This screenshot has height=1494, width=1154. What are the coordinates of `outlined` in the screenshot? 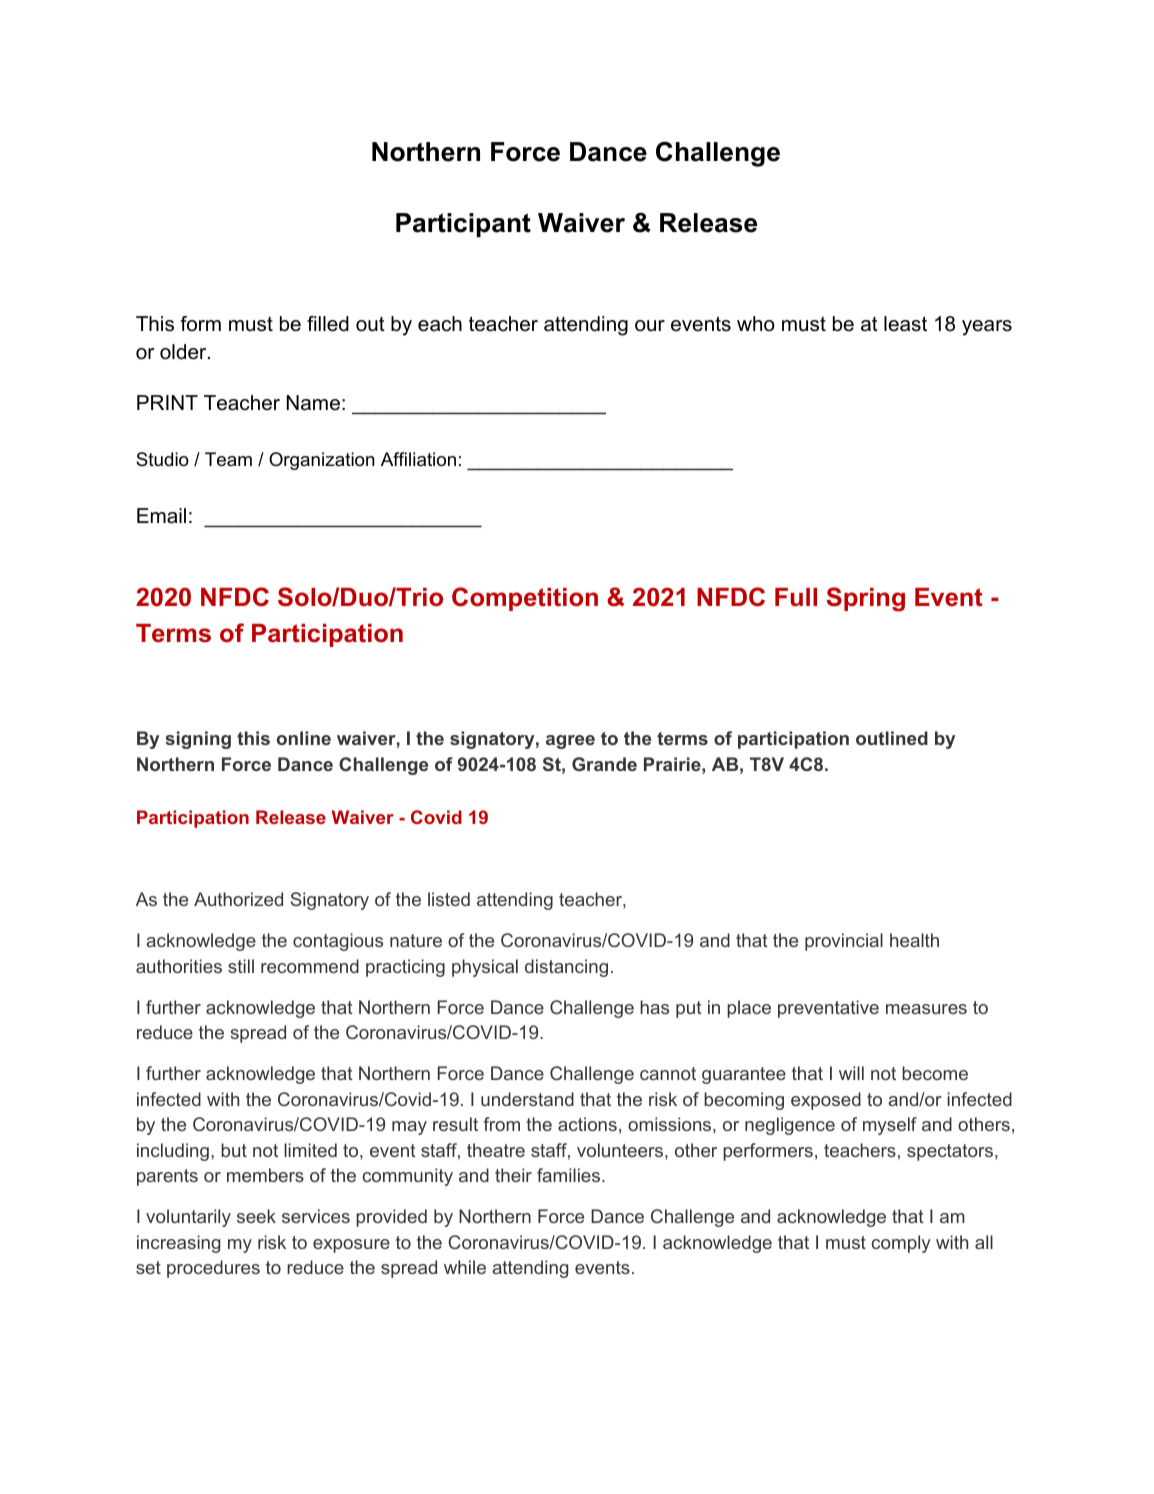 It's located at (892, 738).
